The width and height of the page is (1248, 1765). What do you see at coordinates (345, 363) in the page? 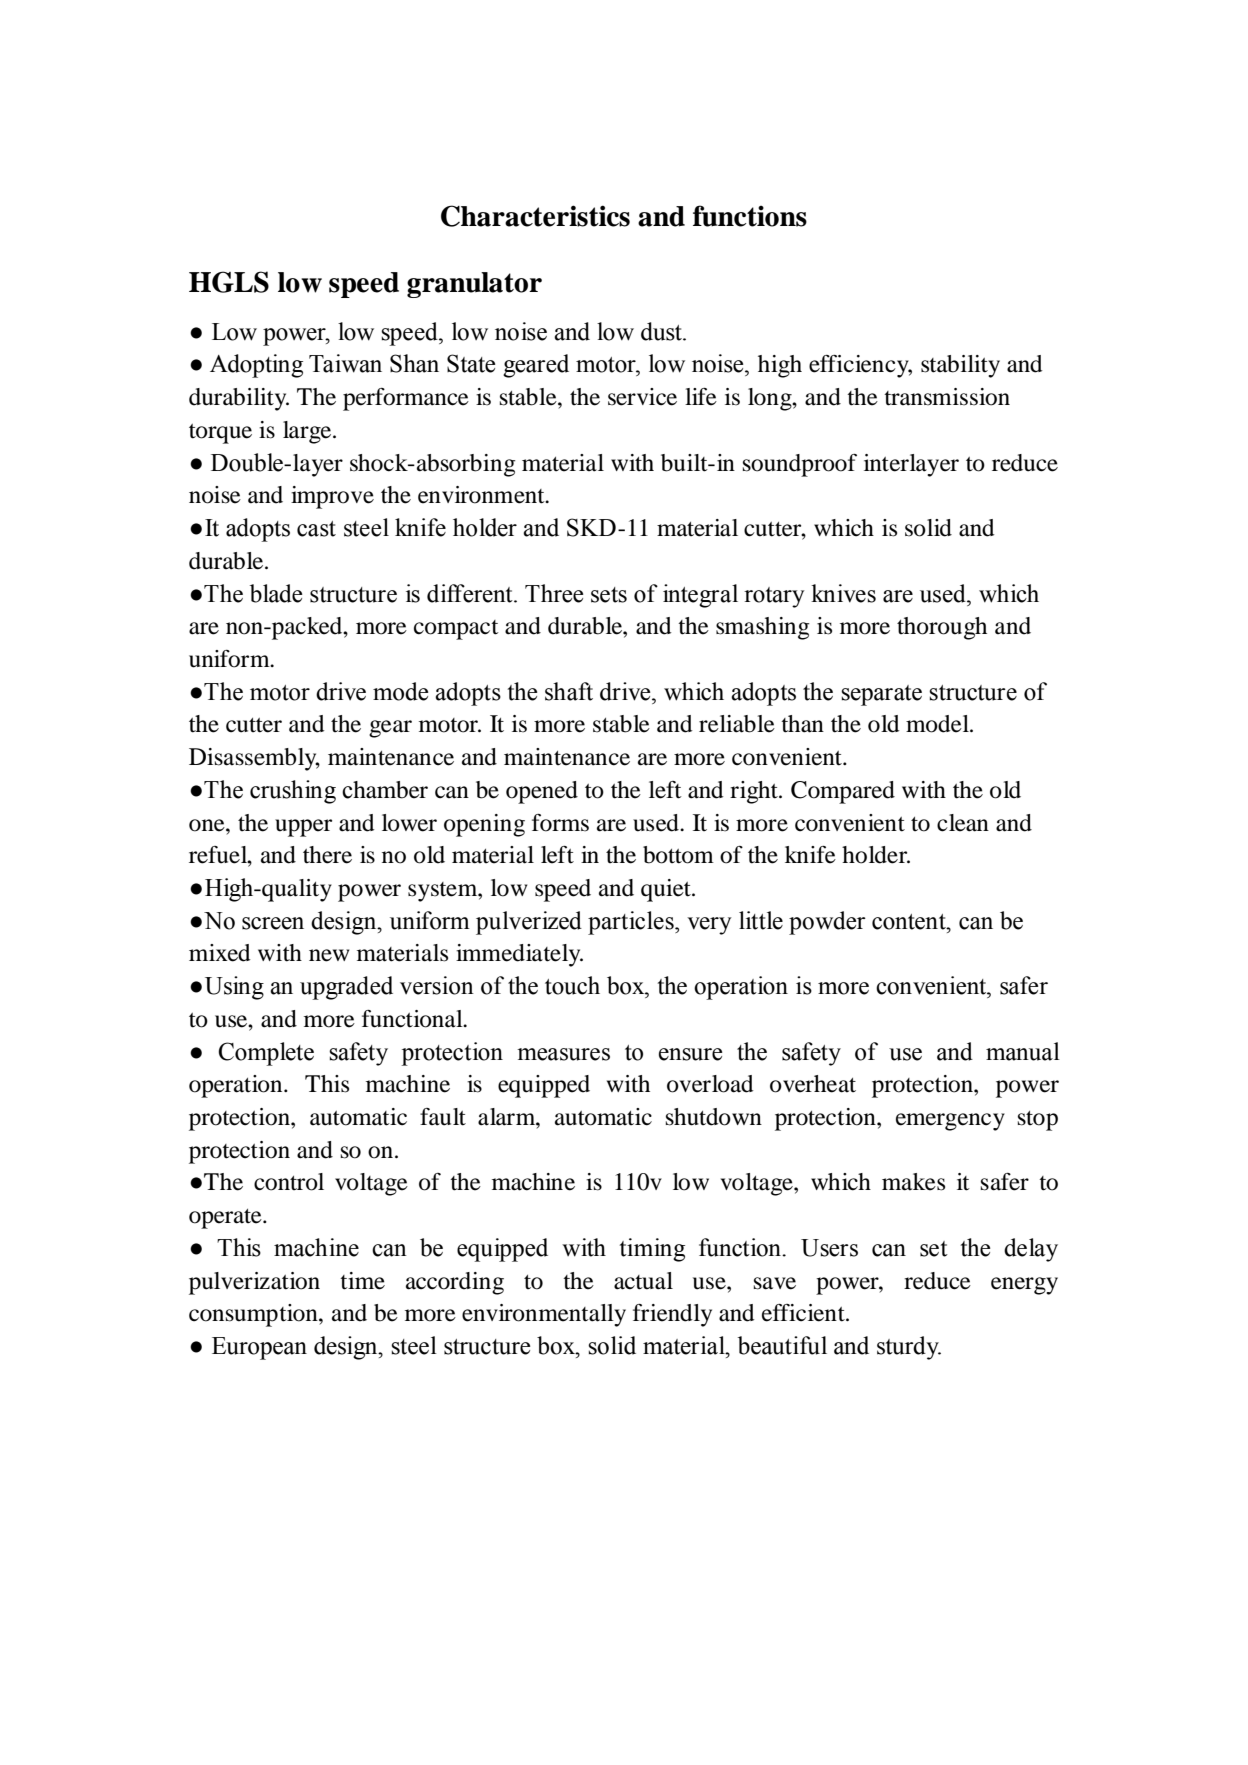
I see `Taiwan` at bounding box center [345, 363].
